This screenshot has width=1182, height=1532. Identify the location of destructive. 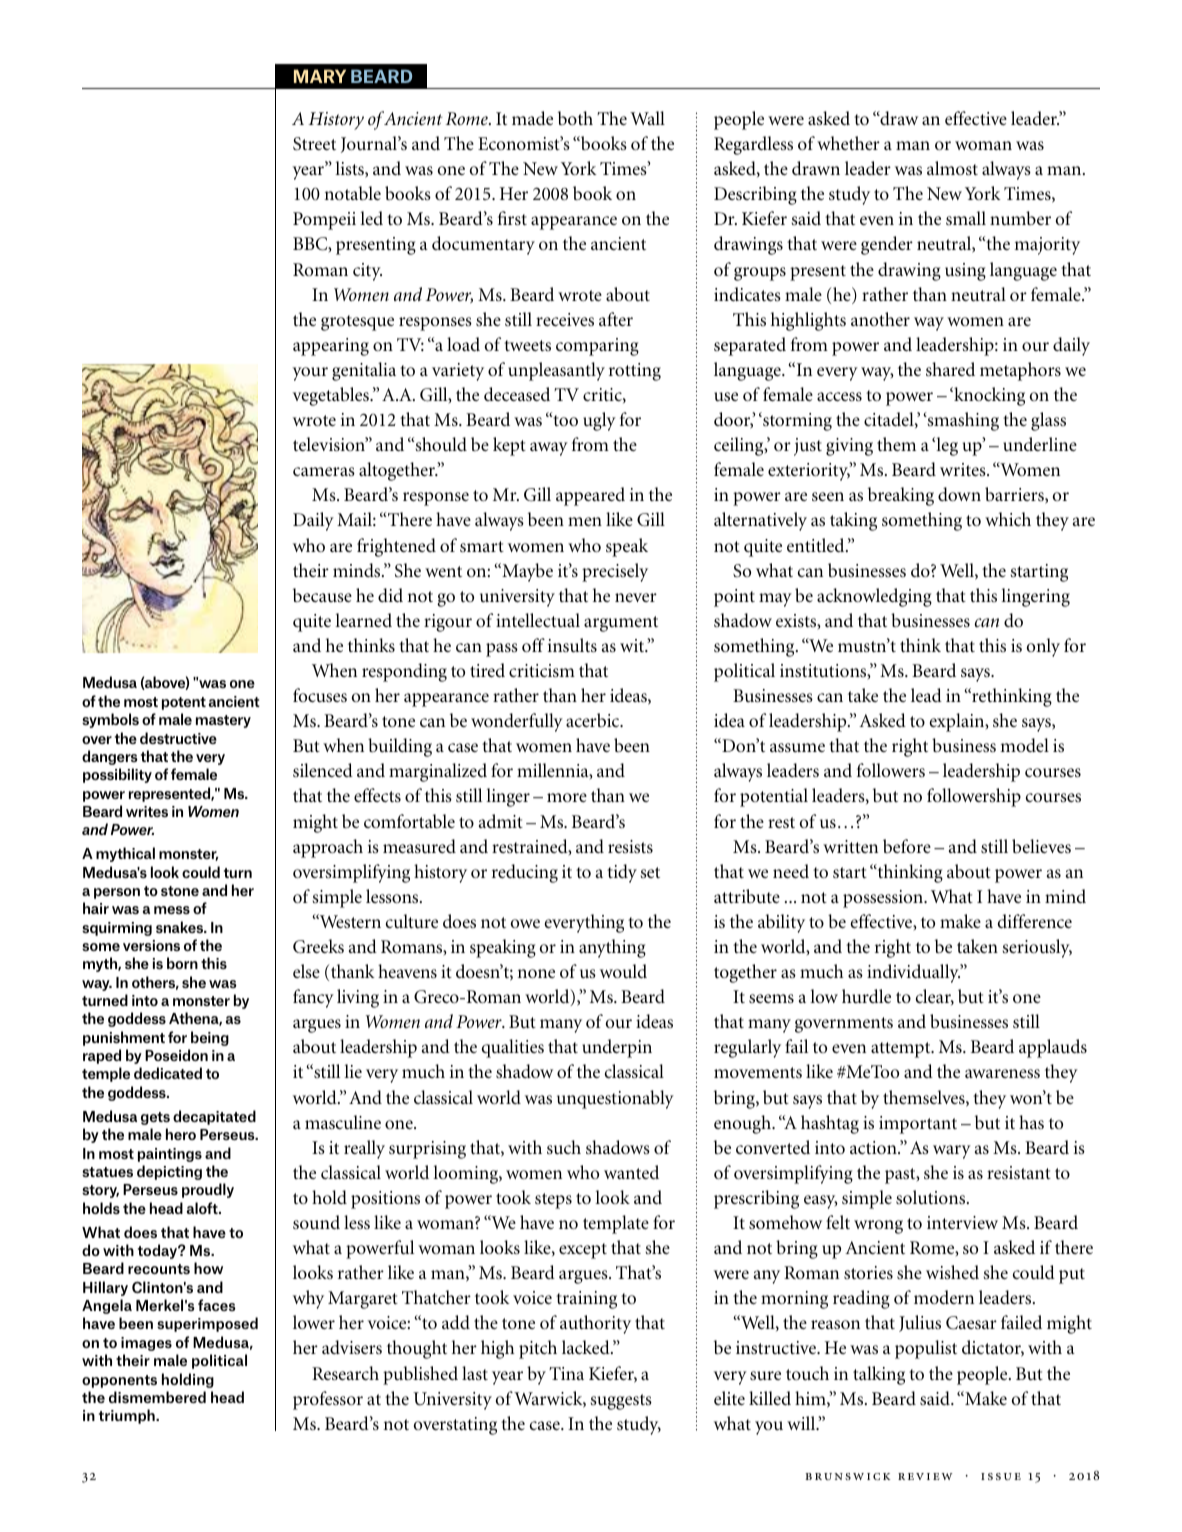
(178, 738).
